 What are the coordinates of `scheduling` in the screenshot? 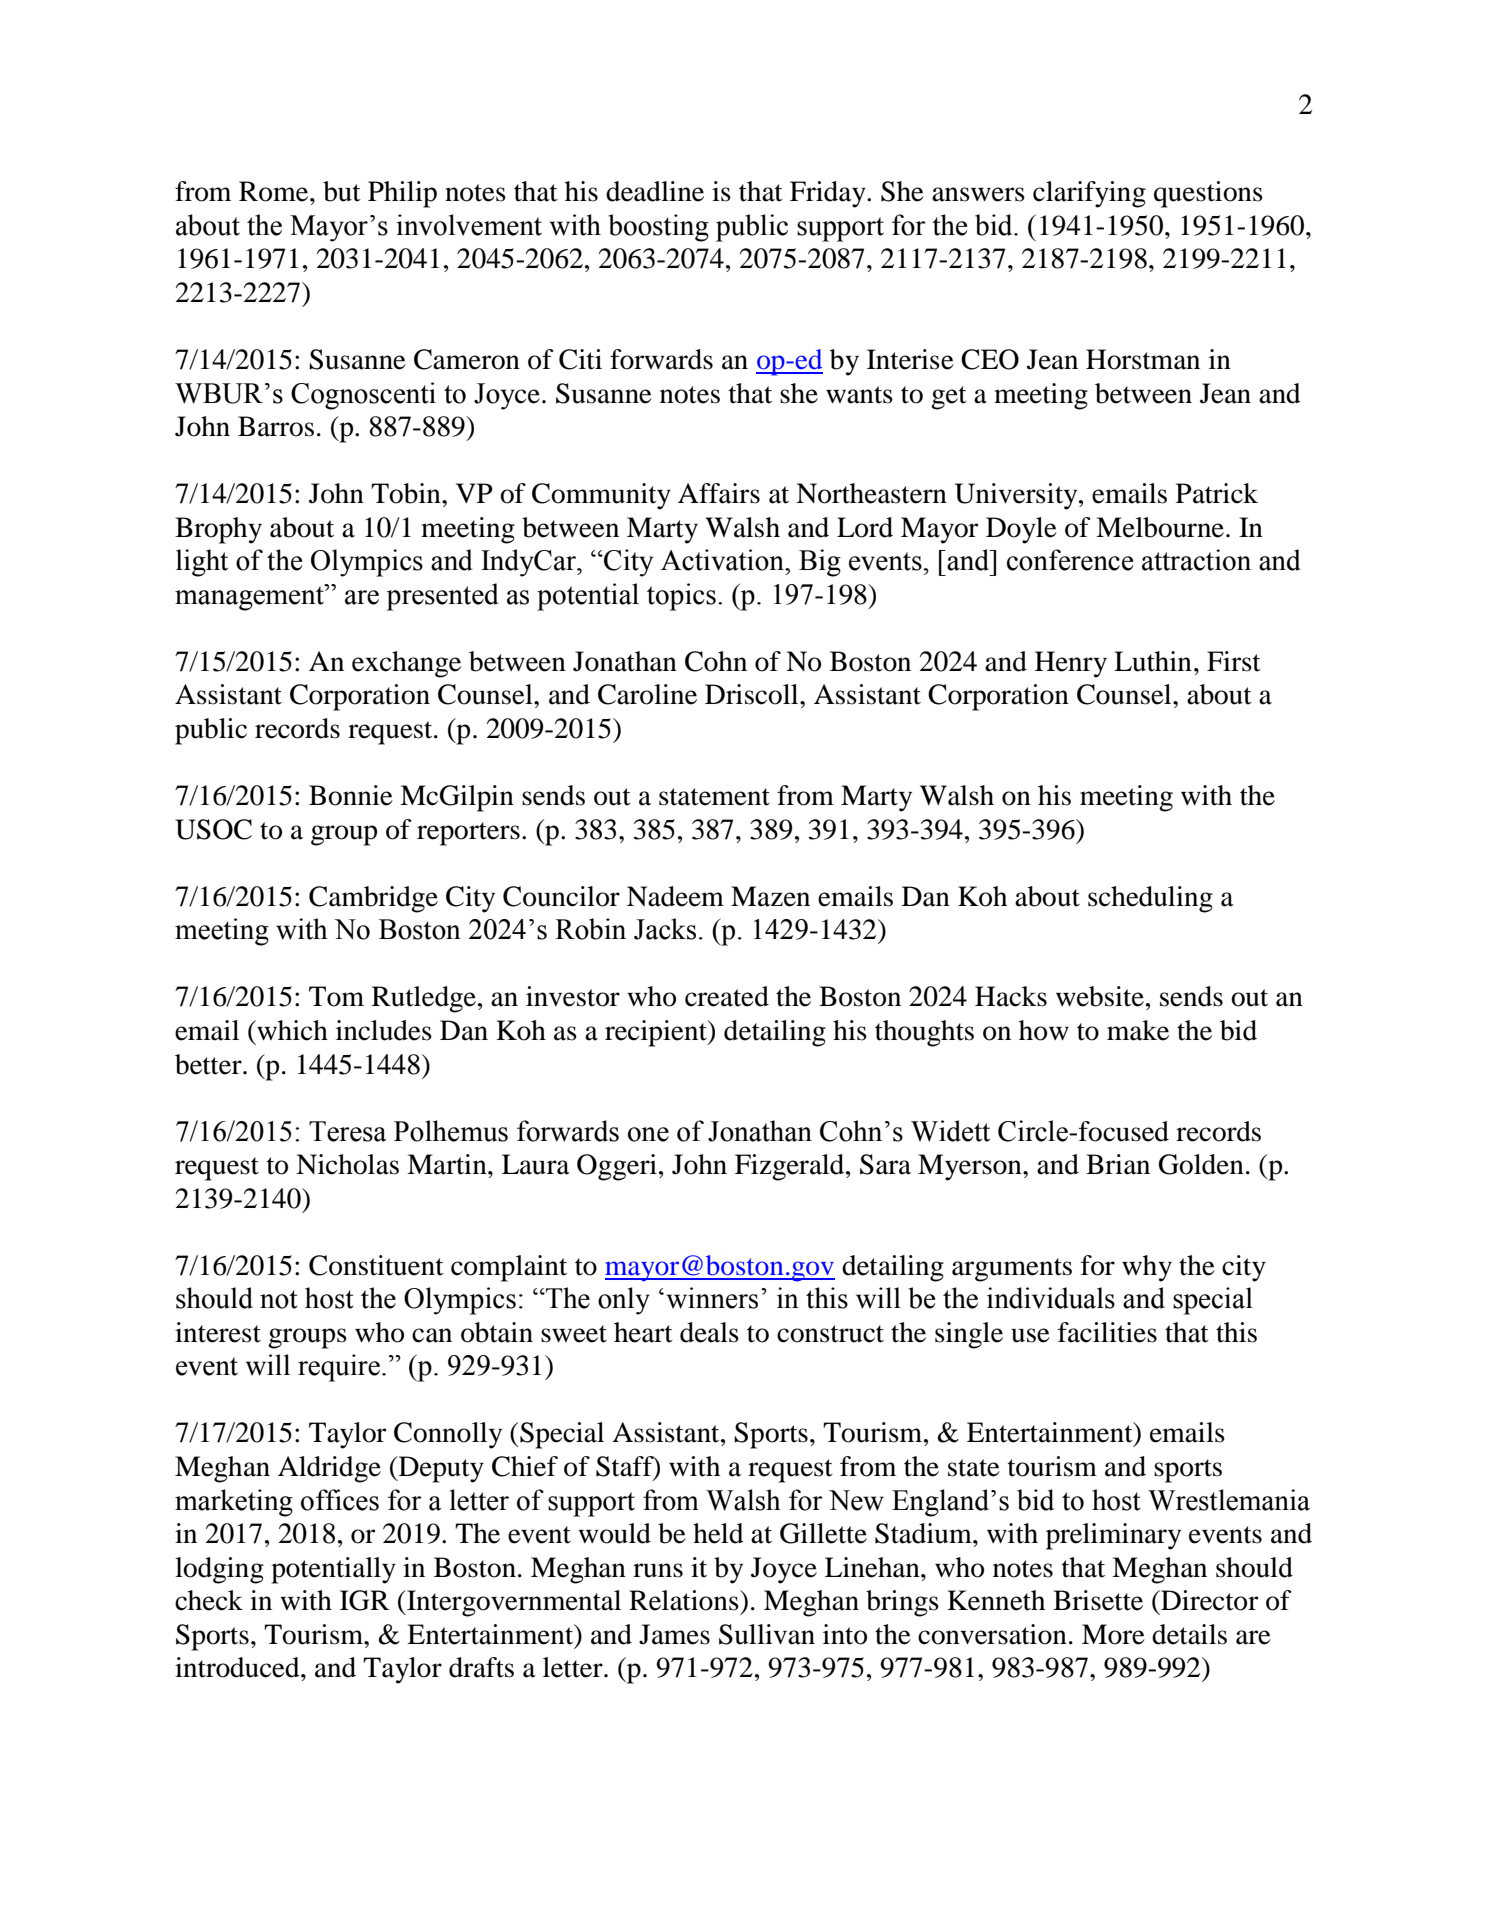 It's located at (1150, 899).
